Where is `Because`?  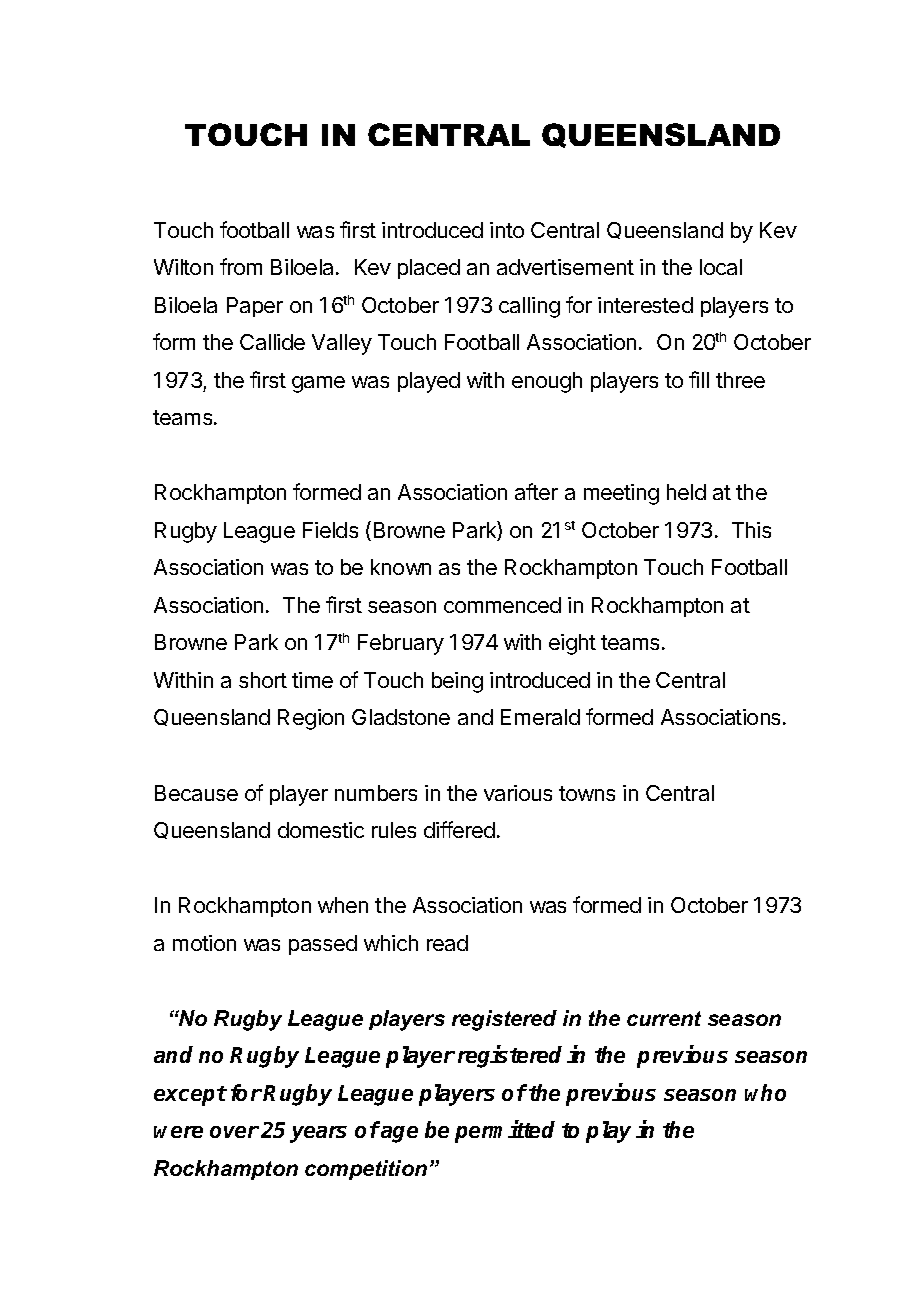
Because is located at coordinates (196, 793).
